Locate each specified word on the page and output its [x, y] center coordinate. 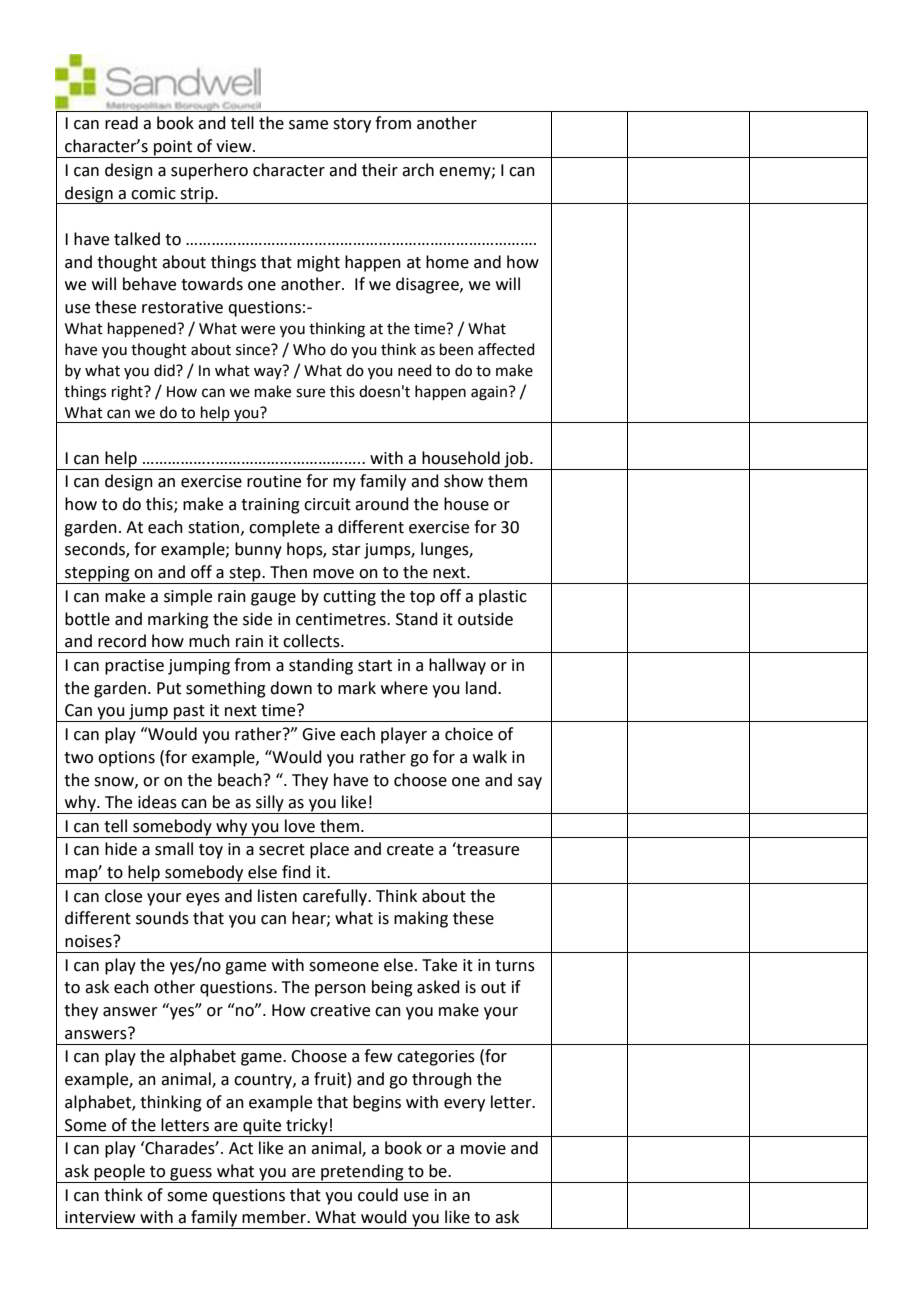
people [119, 1173]
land [482, 688]
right [128, 393]
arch [418, 170]
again [489, 393]
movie [483, 1148]
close [123, 896]
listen [277, 896]
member [275, 1217]
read [121, 123]
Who [309, 349]
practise [134, 667]
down [291, 688]
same [308, 125]
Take [439, 965]
